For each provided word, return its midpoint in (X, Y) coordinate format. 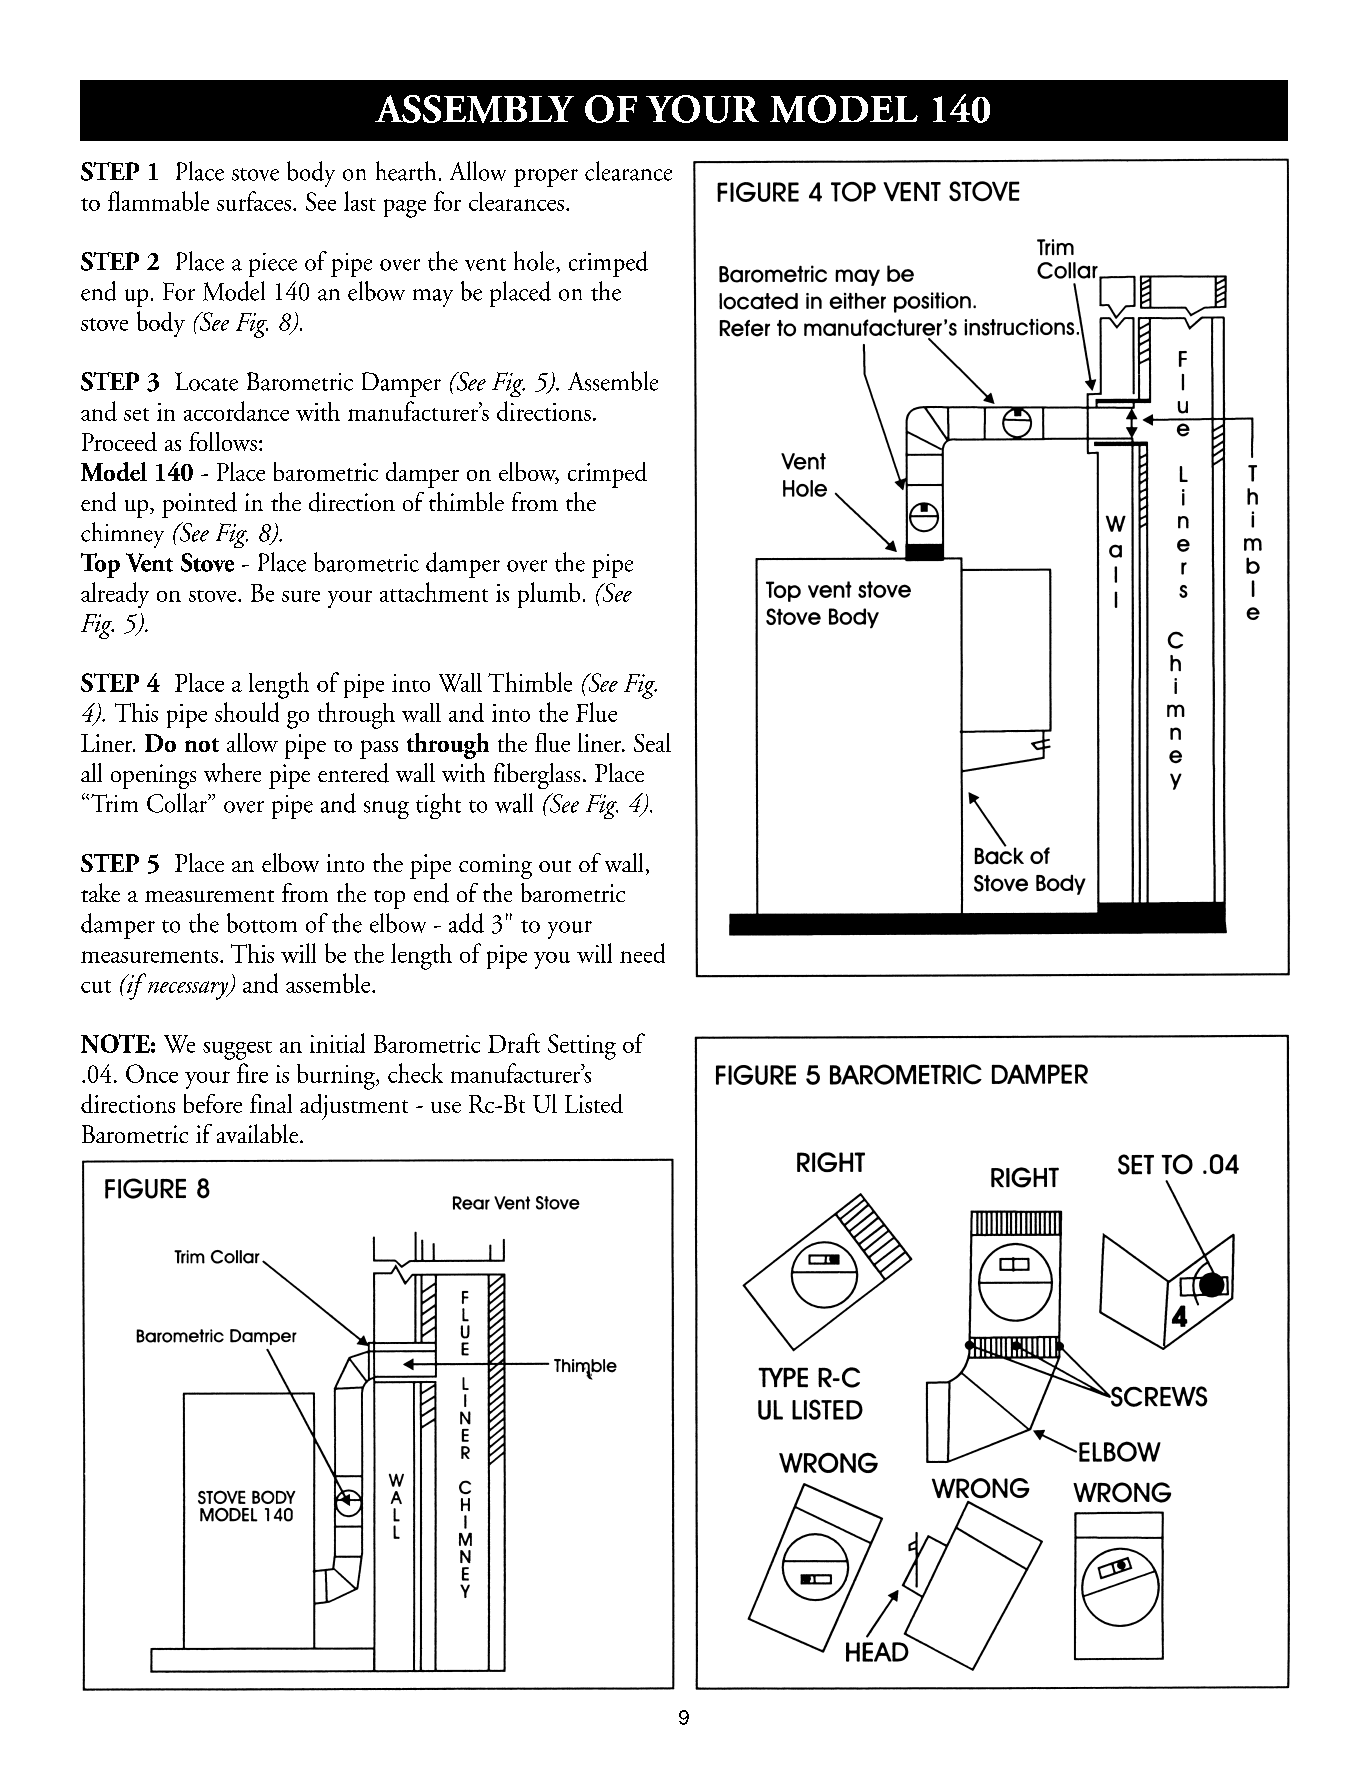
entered (353, 773)
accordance (236, 411)
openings (153, 776)
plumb (549, 595)
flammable (158, 201)
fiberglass (537, 776)
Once (152, 1073)
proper (546, 178)
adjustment (354, 1107)
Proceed (119, 441)
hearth (406, 171)
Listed (594, 1103)
